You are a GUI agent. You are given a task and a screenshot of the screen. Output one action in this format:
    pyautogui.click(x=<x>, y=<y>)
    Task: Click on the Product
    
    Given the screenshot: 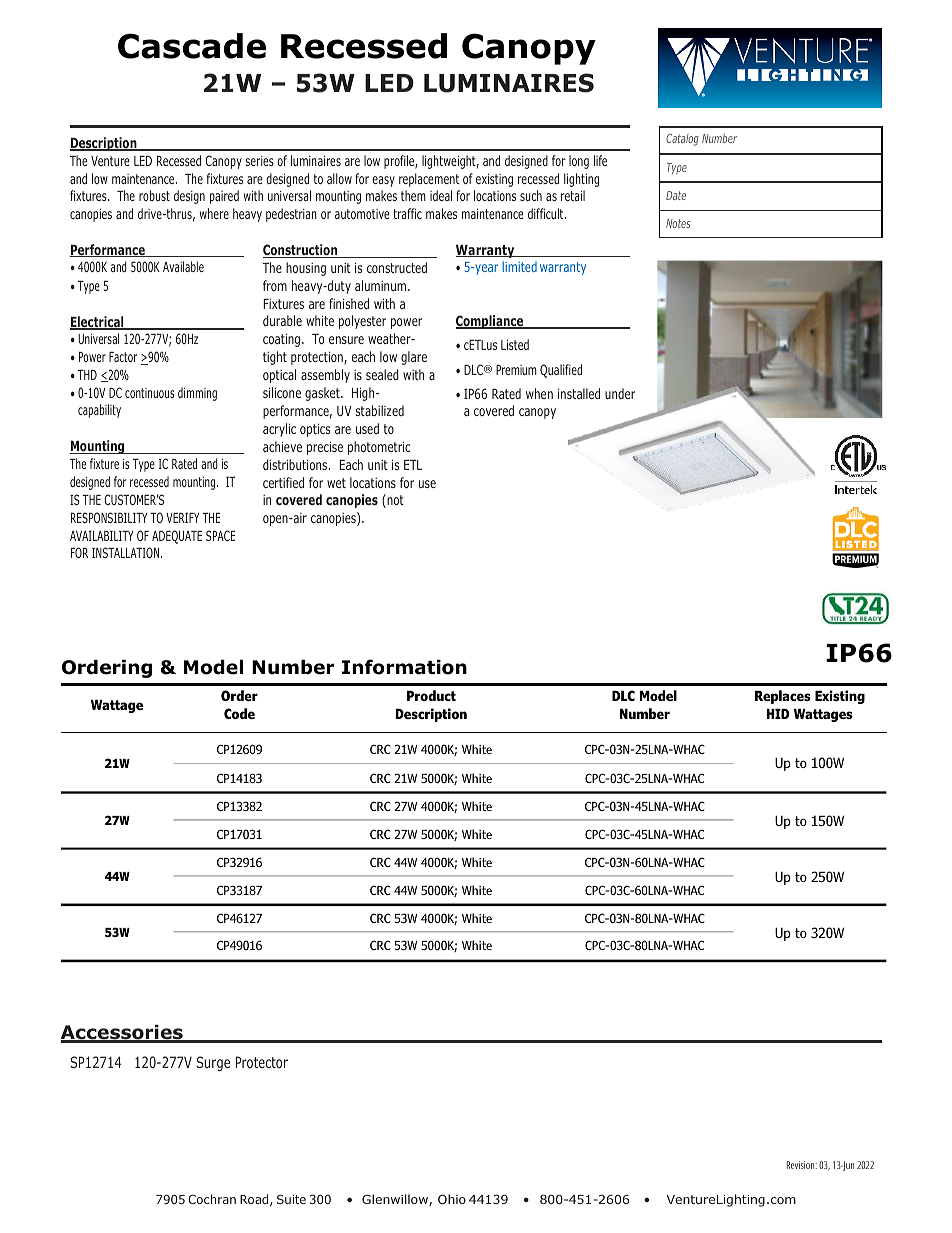 What is the action you would take?
    pyautogui.click(x=431, y=695)
